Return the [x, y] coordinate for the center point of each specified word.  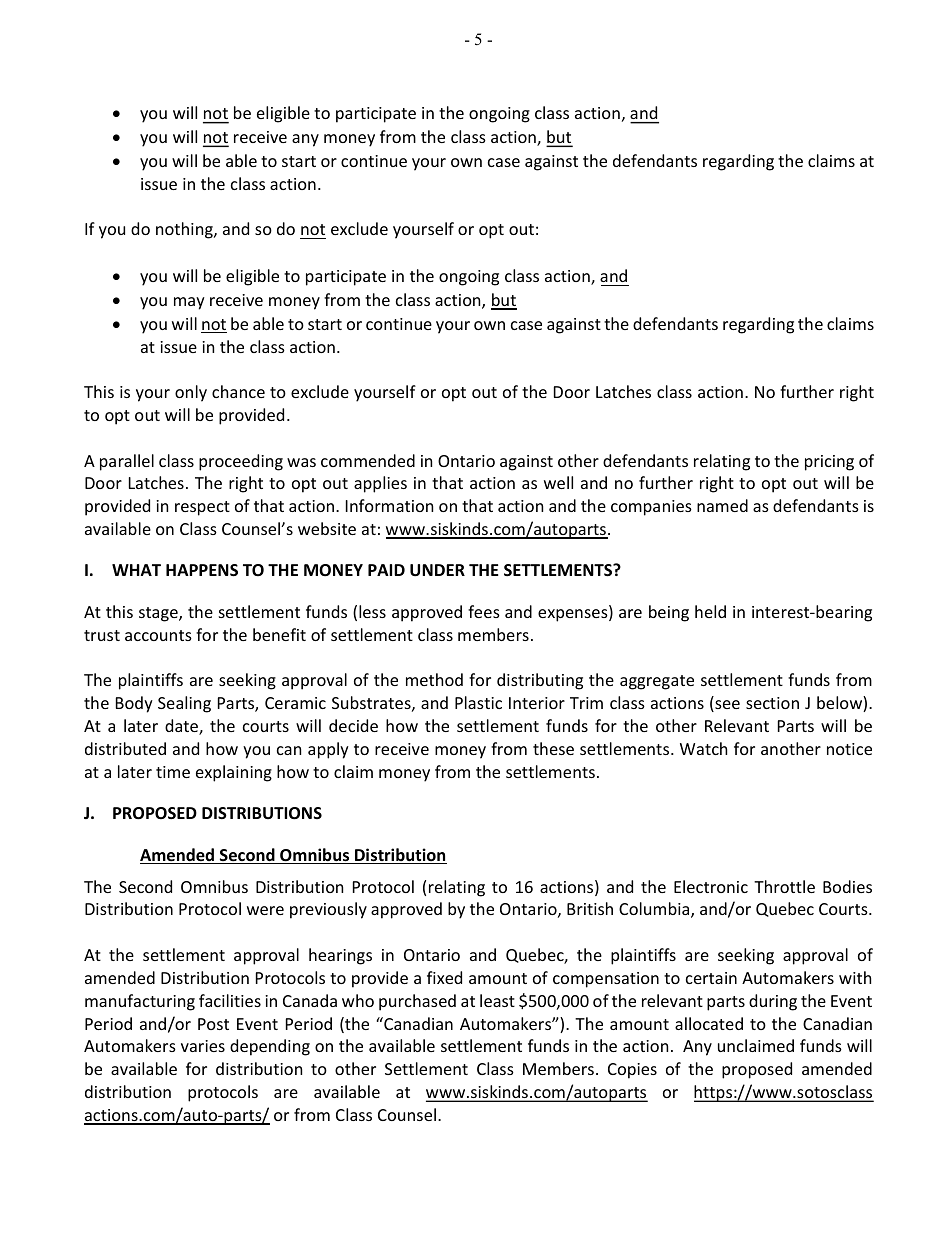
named [722, 505]
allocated [709, 1023]
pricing [829, 463]
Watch [703, 748]
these [553, 748]
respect [202, 508]
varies [203, 1046]
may [189, 303]
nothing [185, 230]
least [497, 1000]
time [173, 772]
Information [389, 505]
